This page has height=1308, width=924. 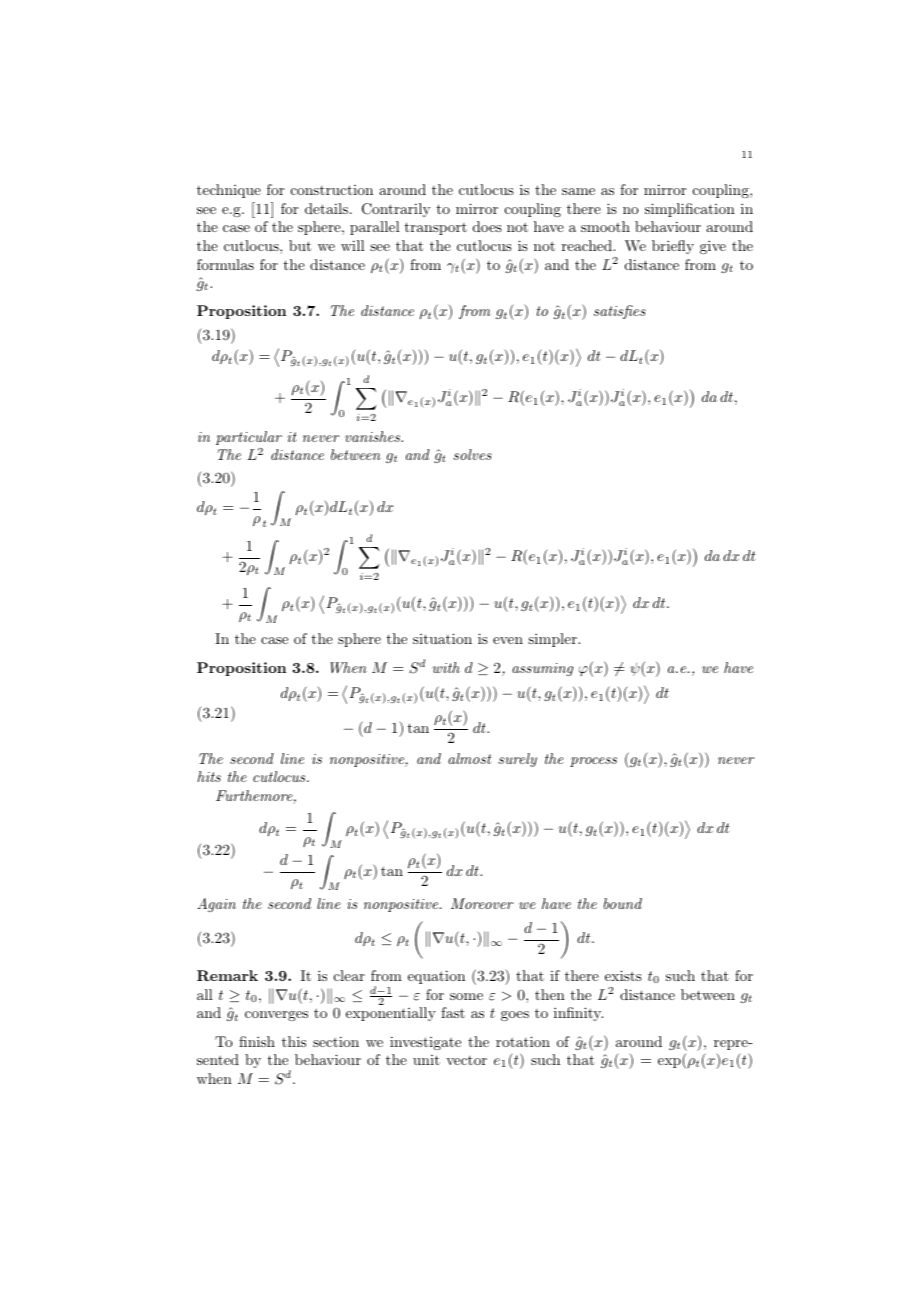 I want to click on simpler, so click(x=553, y=640).
